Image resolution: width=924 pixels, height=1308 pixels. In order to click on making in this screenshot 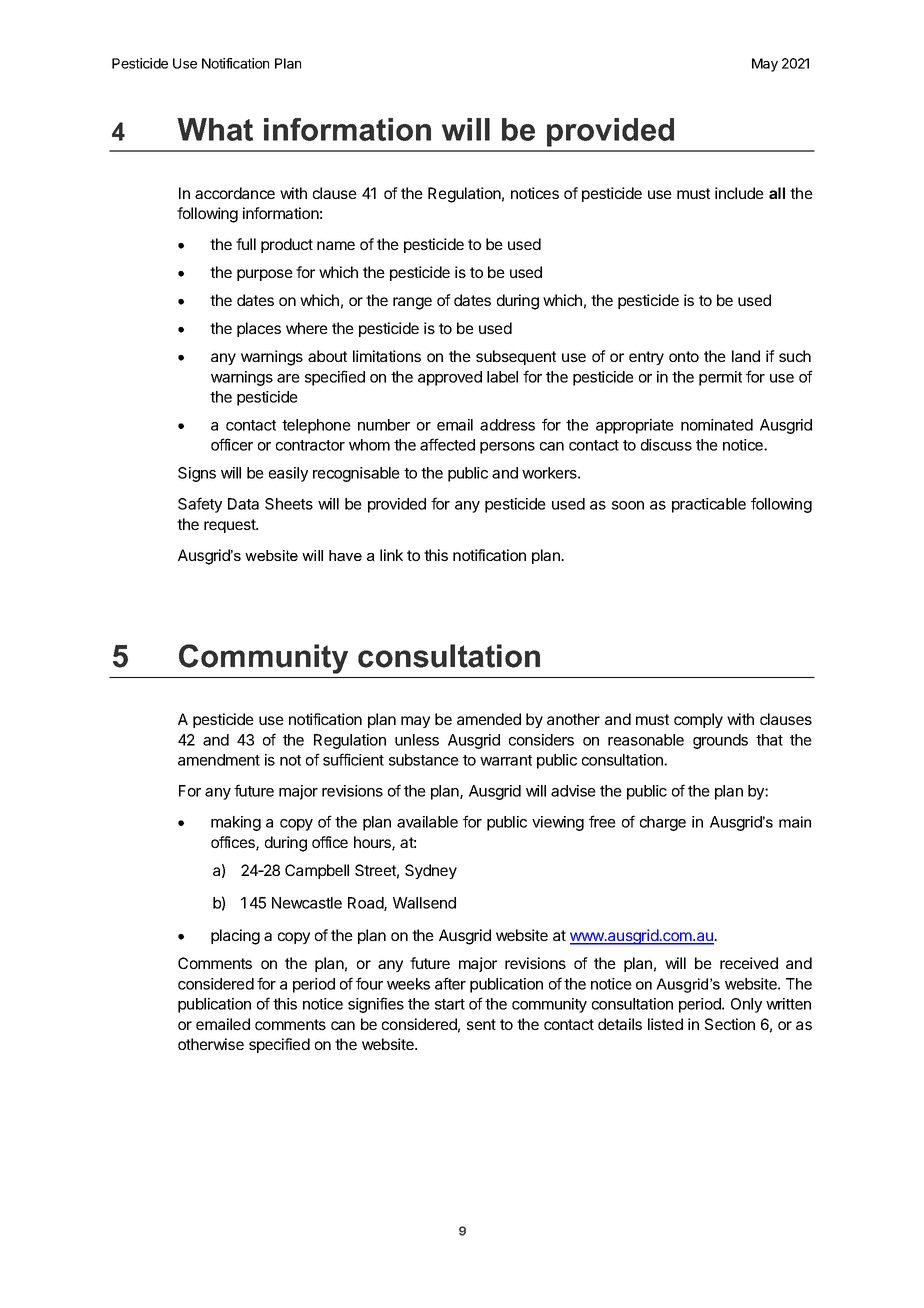, I will do `click(236, 823)`.
